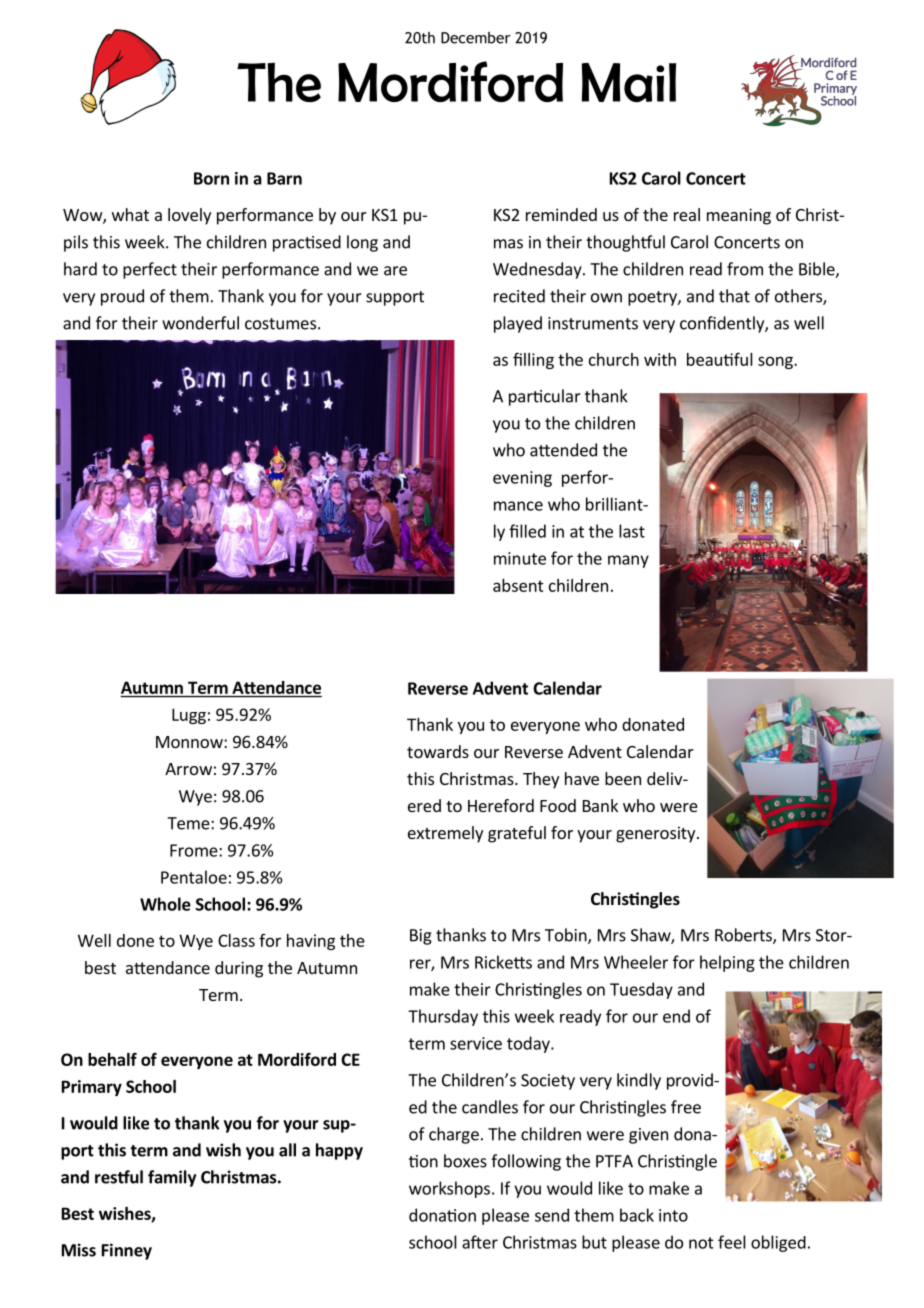 This screenshot has height=1308, width=924. Describe the element at coordinates (476, 38) in the screenshot. I see `December` at that location.
